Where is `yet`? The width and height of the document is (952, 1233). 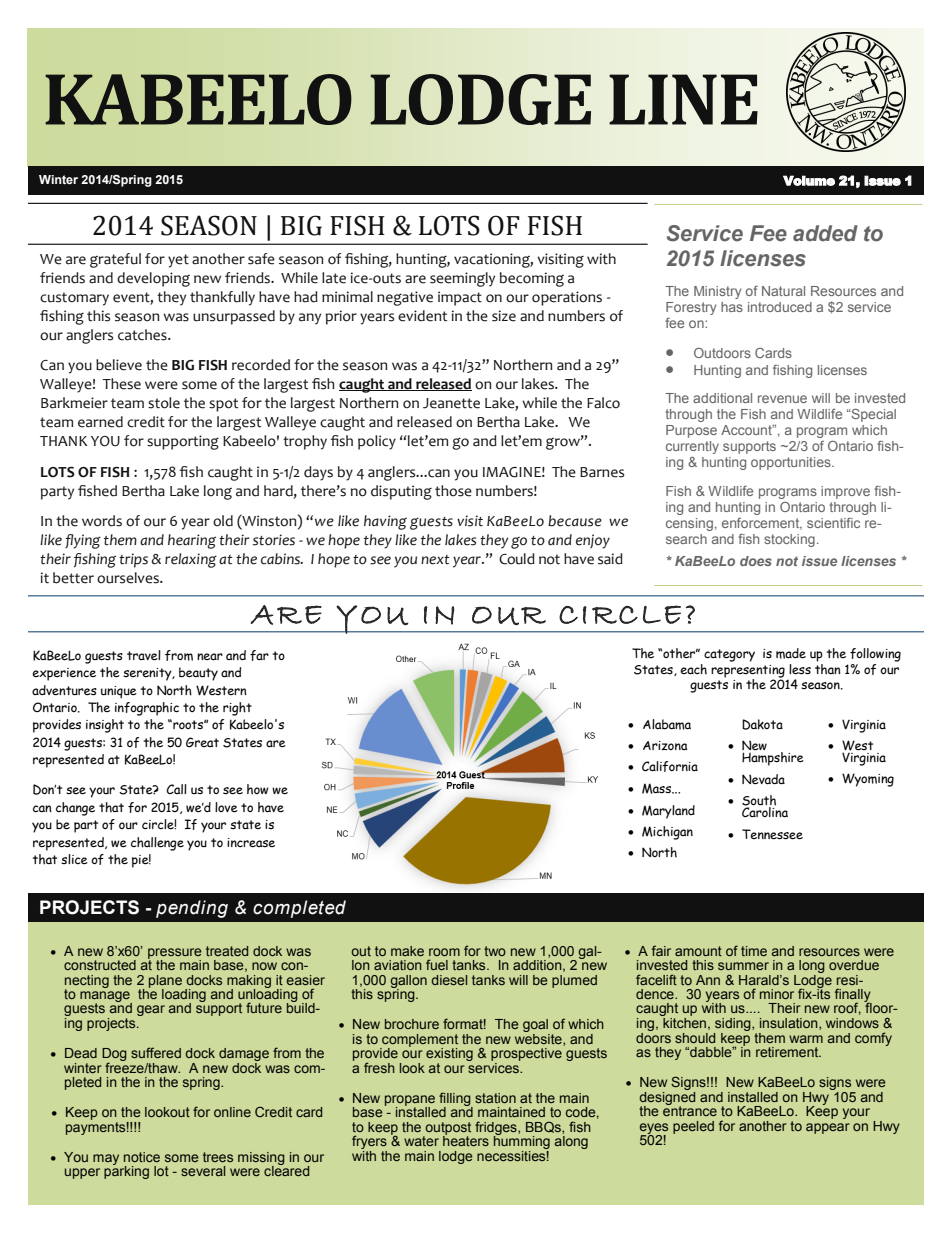 yet is located at coordinates (178, 261).
